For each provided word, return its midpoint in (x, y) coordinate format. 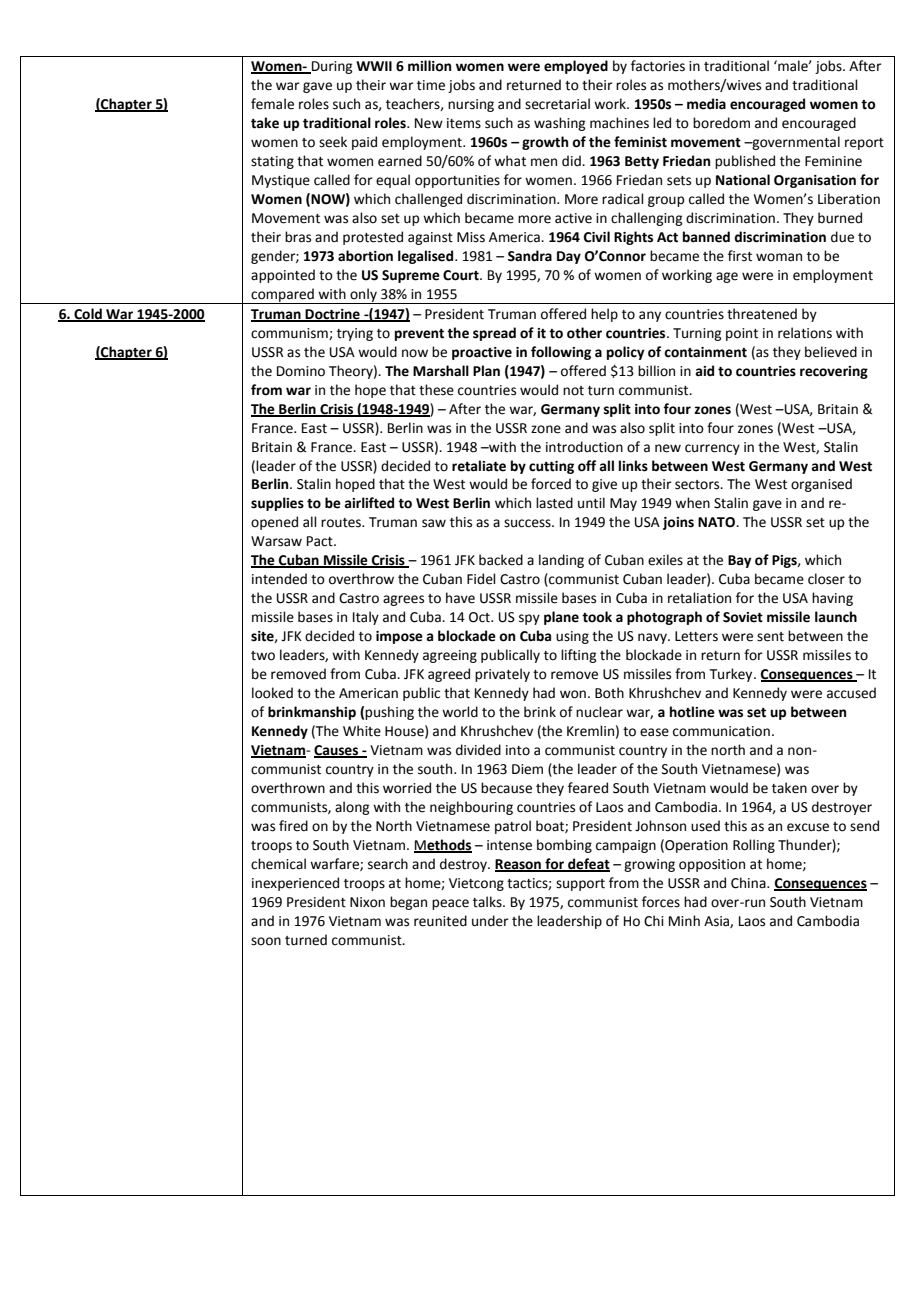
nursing (471, 105)
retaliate (479, 466)
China (749, 883)
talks (488, 902)
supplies (277, 504)
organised (821, 485)
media (706, 104)
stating (272, 162)
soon (266, 941)
